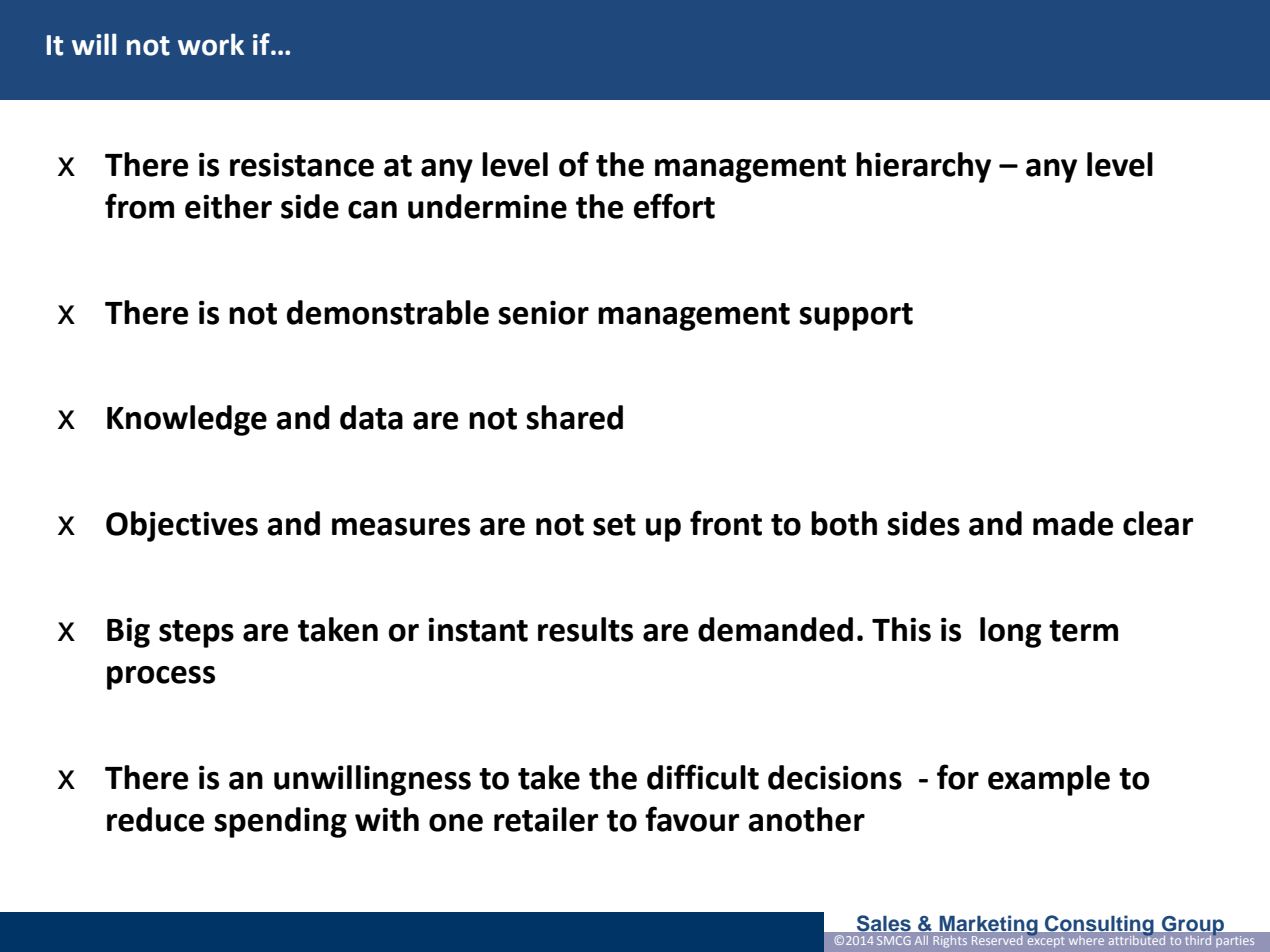 Image resolution: width=1270 pixels, height=952 pixels. I want to click on where, so click(1086, 940).
